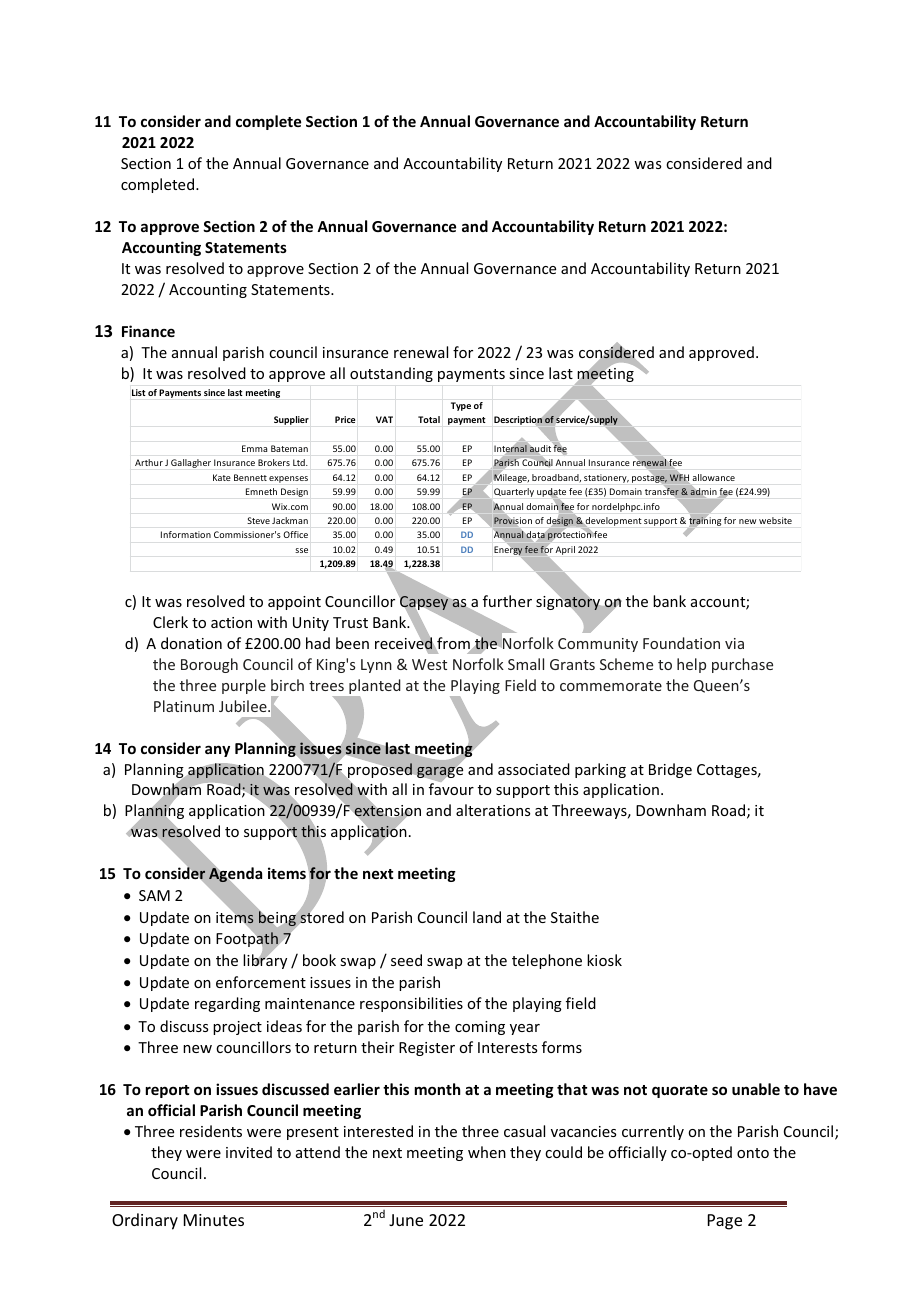 This screenshot has height=1308, width=924. What do you see at coordinates (713, 477) in the screenshot?
I see `allowance` at bounding box center [713, 477].
